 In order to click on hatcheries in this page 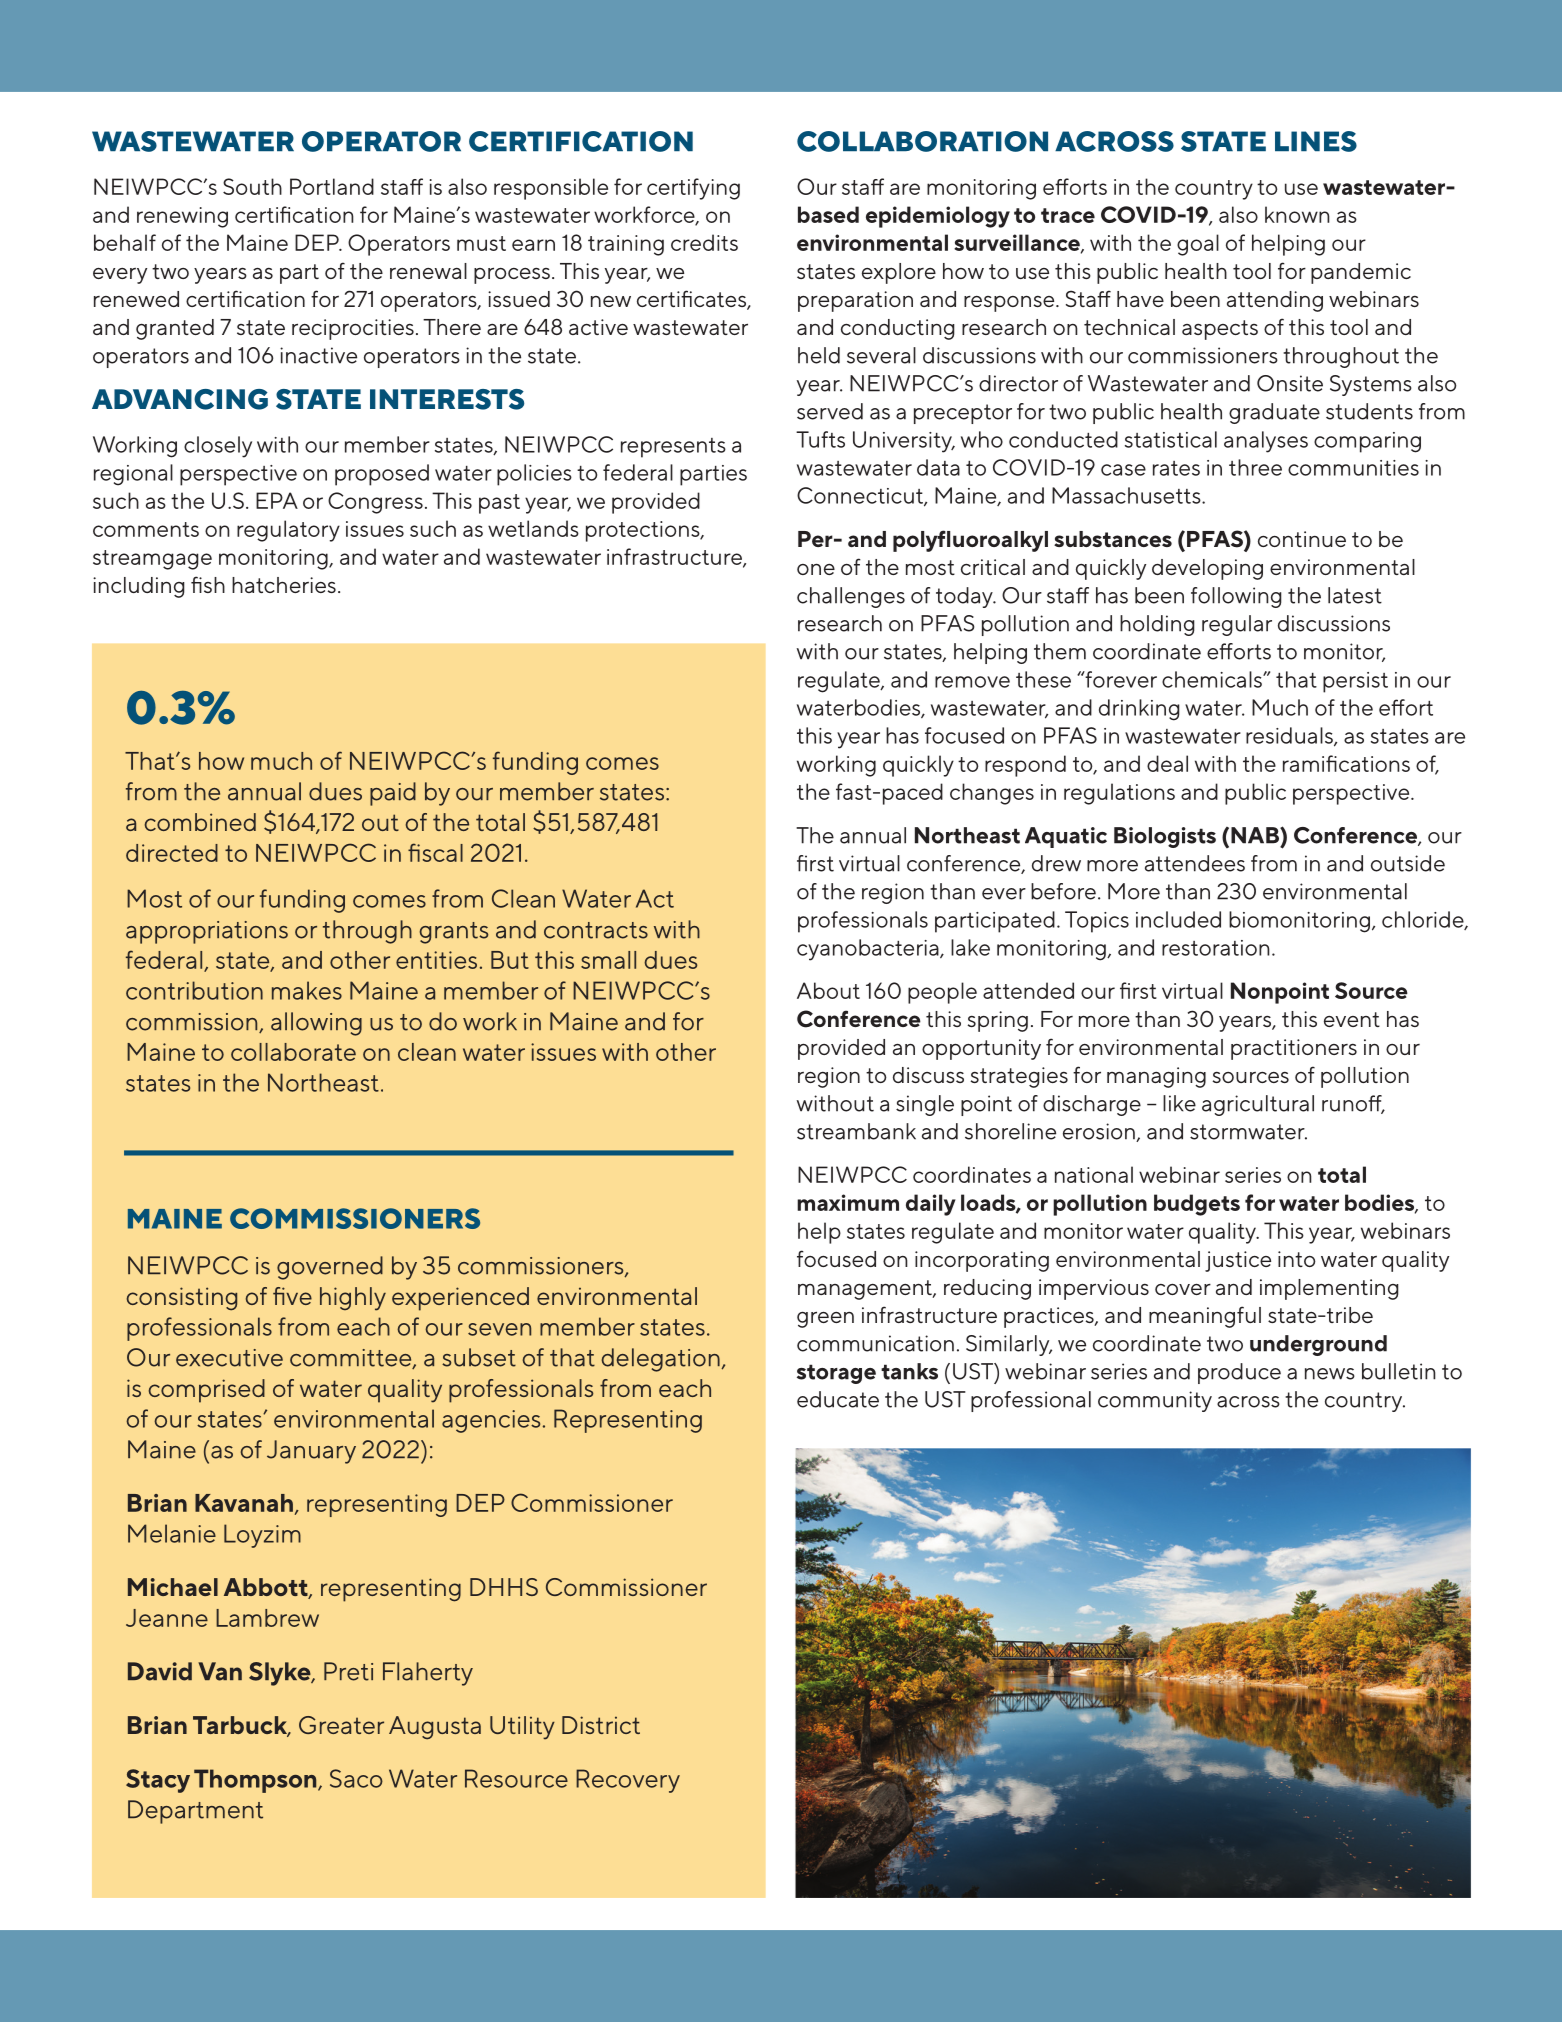, I will do `click(284, 585)`.
